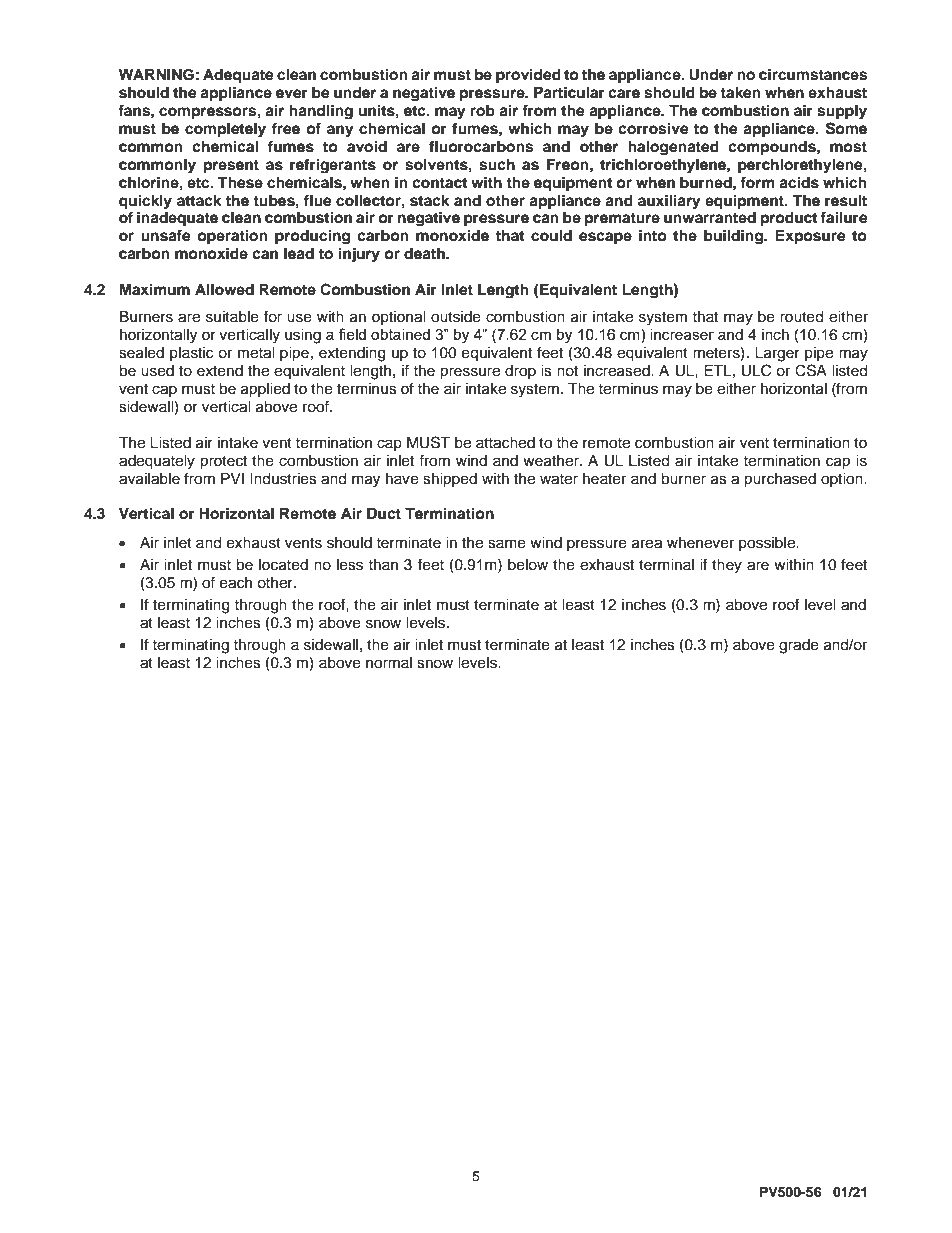  Describe the element at coordinates (483, 111) in the page. I see `rob` at that location.
